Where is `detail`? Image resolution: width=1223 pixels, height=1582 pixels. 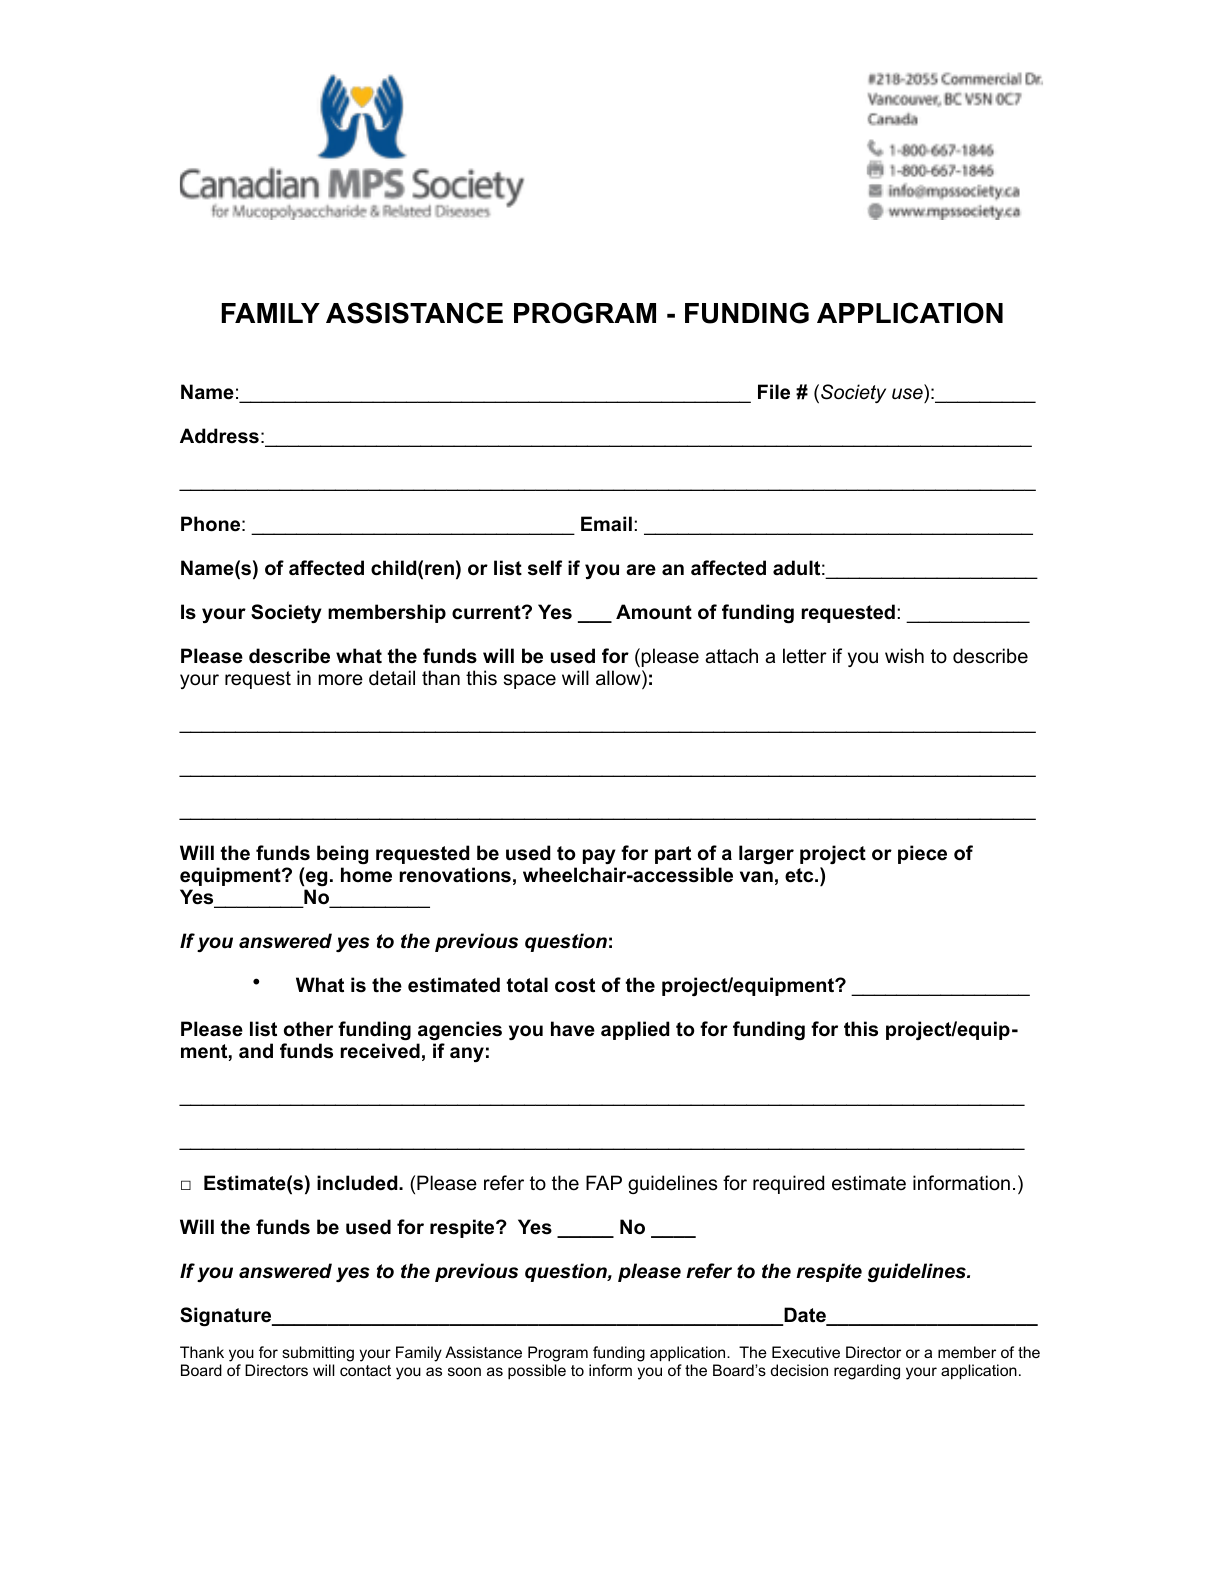
detail is located at coordinates (392, 678).
